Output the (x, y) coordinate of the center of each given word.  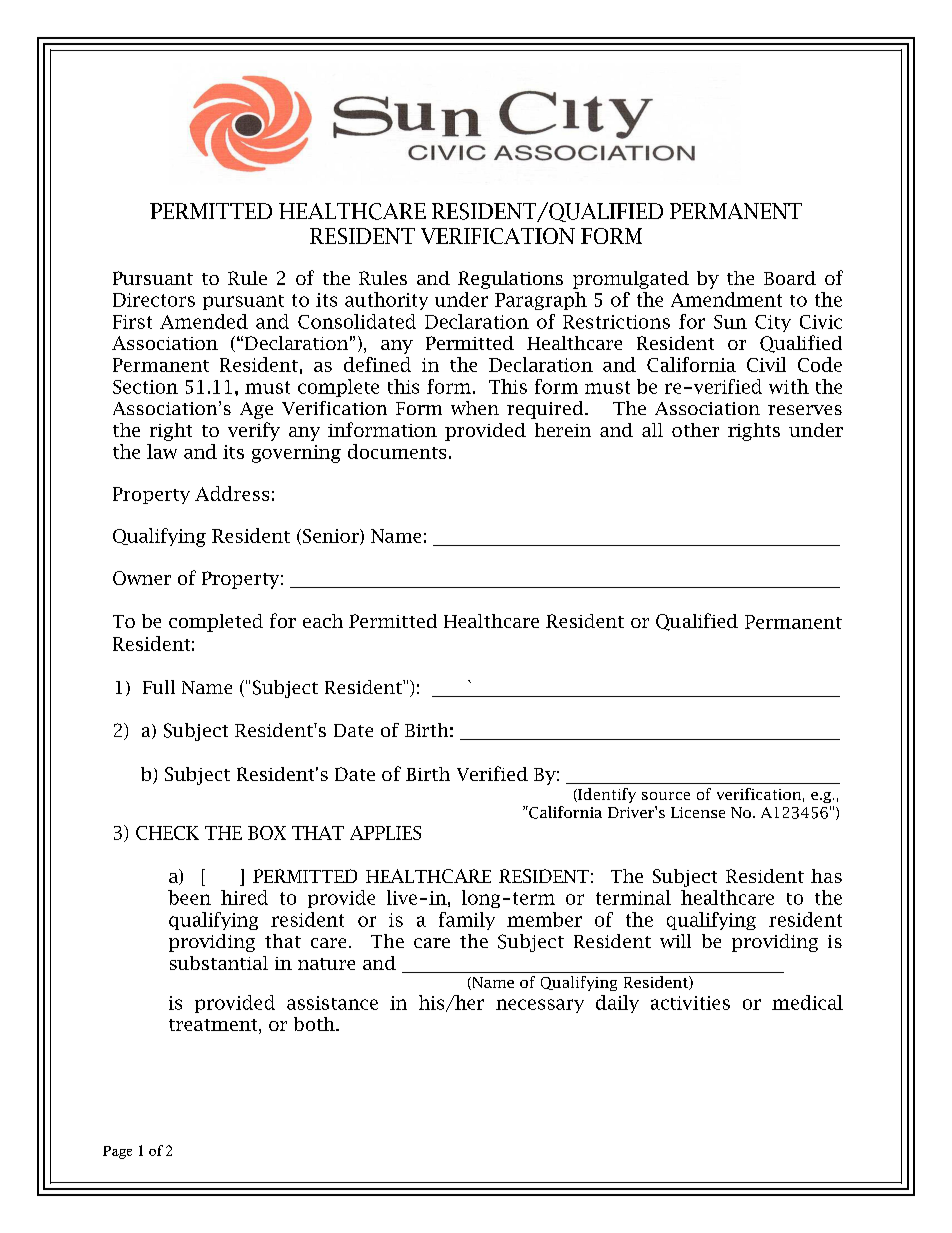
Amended (204, 321)
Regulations (510, 280)
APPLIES (385, 833)
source (666, 796)
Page (117, 1152)
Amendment (726, 299)
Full (159, 687)
